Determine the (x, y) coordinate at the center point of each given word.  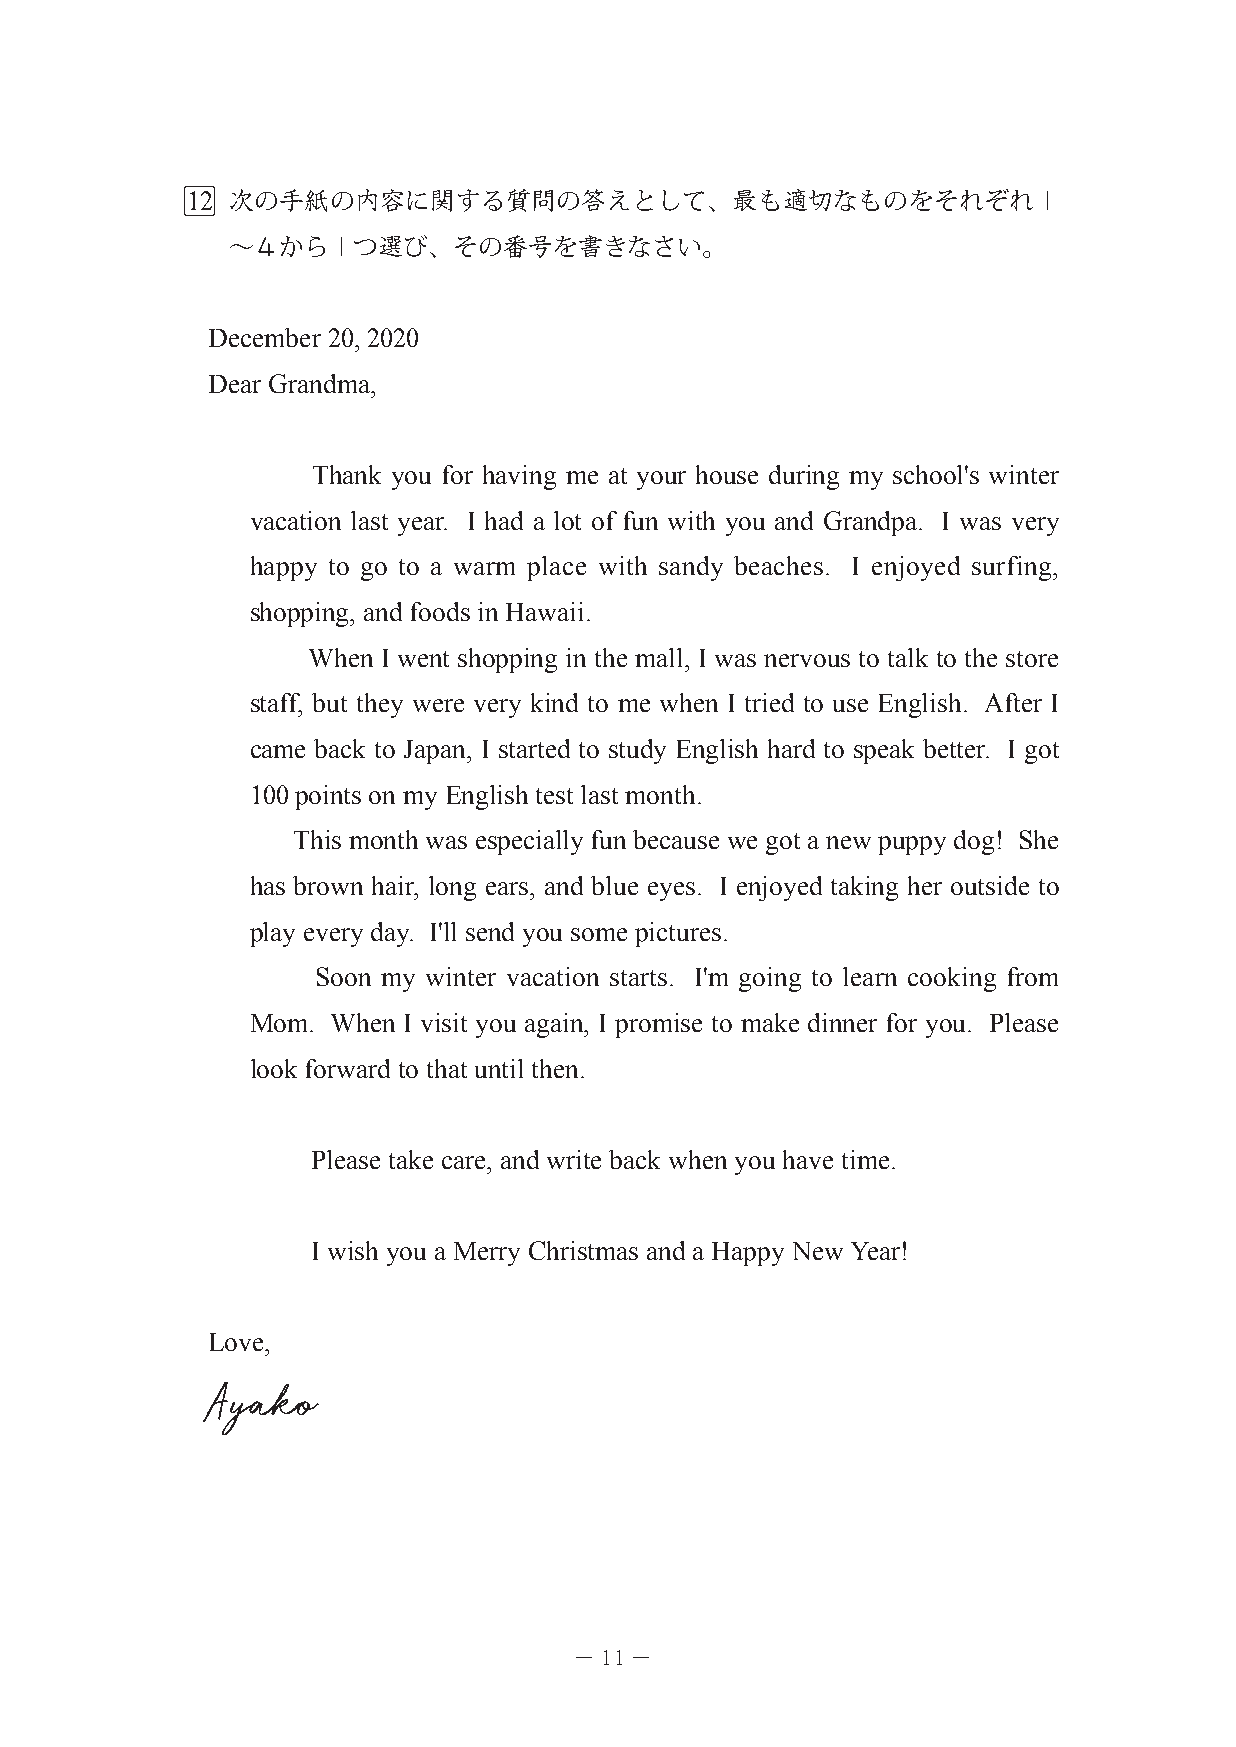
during (804, 477)
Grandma (321, 383)
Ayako (261, 1408)
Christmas (583, 1250)
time (865, 1159)
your (661, 480)
